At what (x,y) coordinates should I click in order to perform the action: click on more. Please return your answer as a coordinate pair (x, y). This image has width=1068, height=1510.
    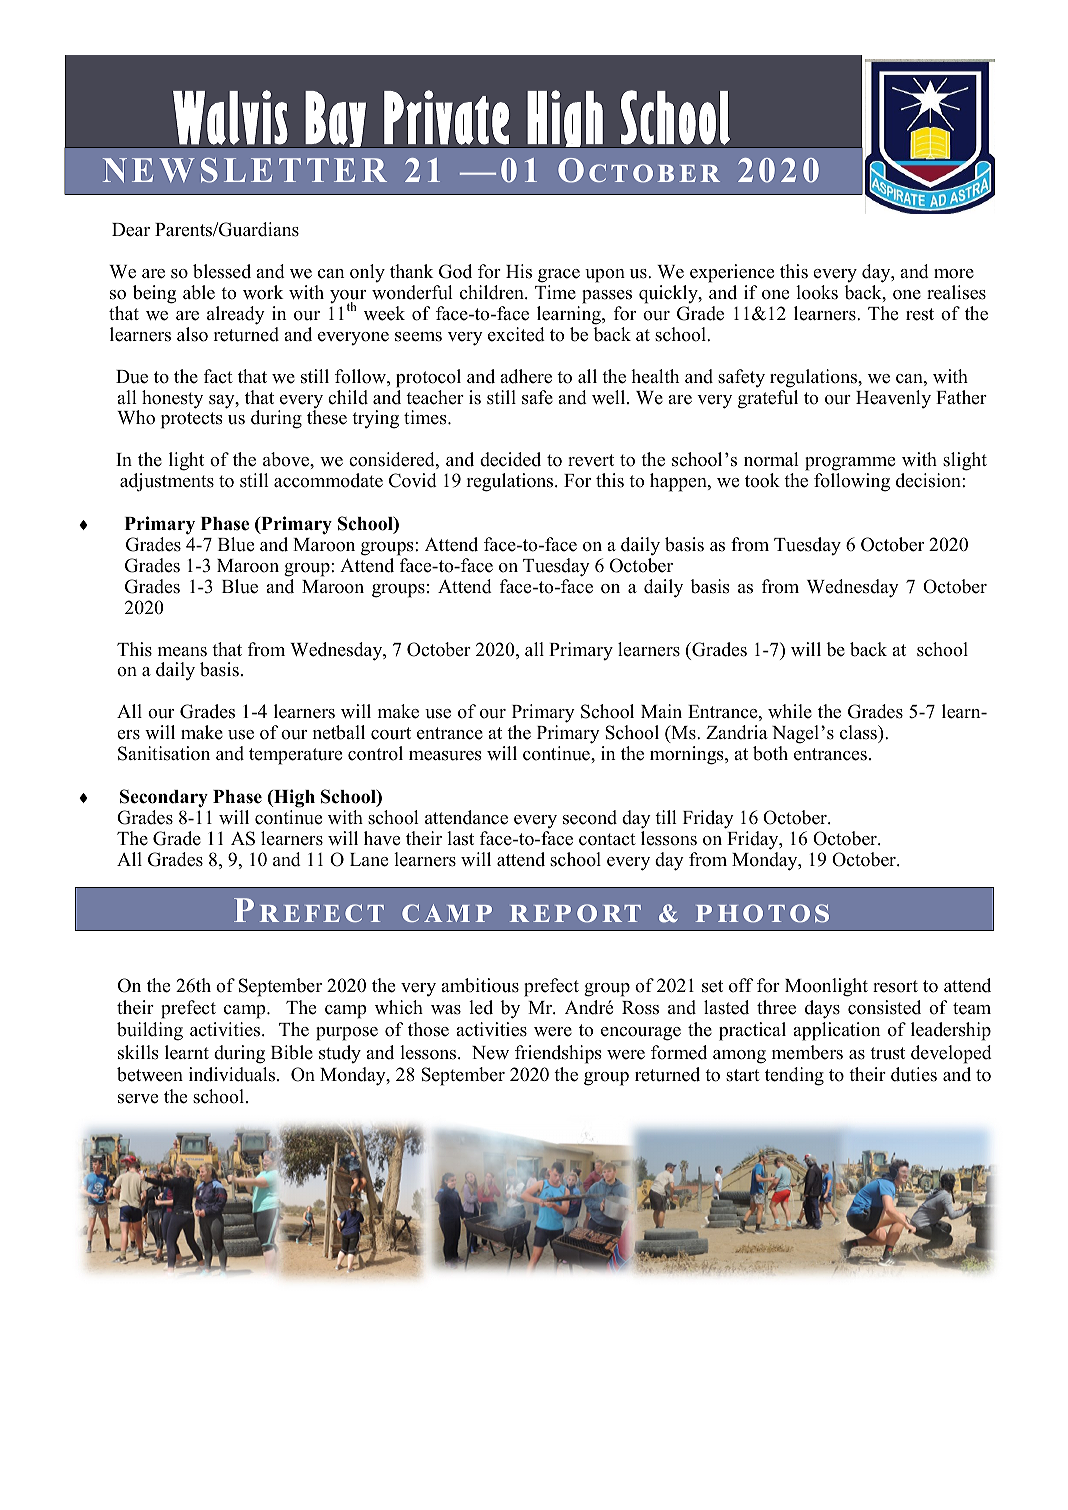
    Looking at the image, I should click on (954, 274).
